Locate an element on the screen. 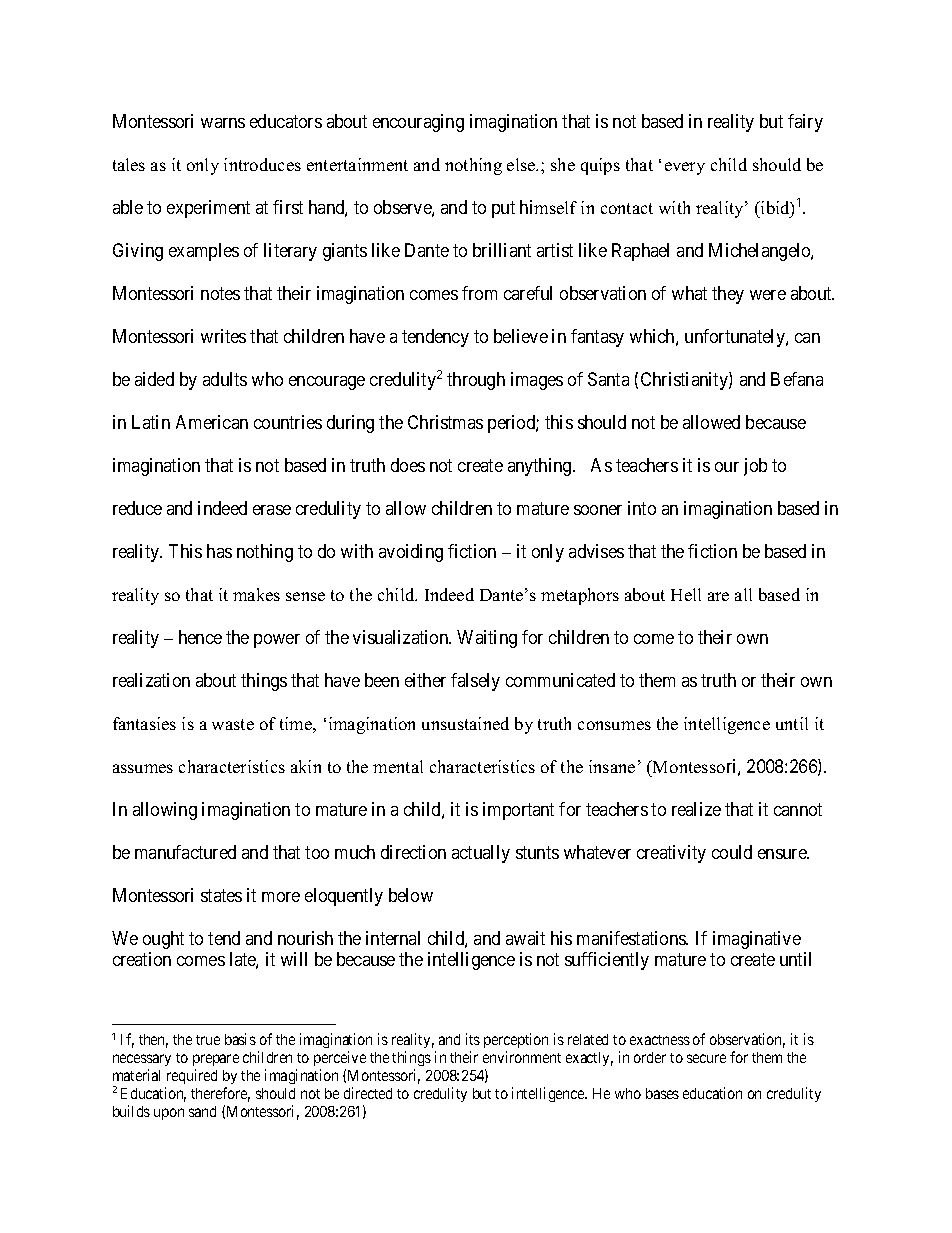  job is located at coordinates (755, 467).
